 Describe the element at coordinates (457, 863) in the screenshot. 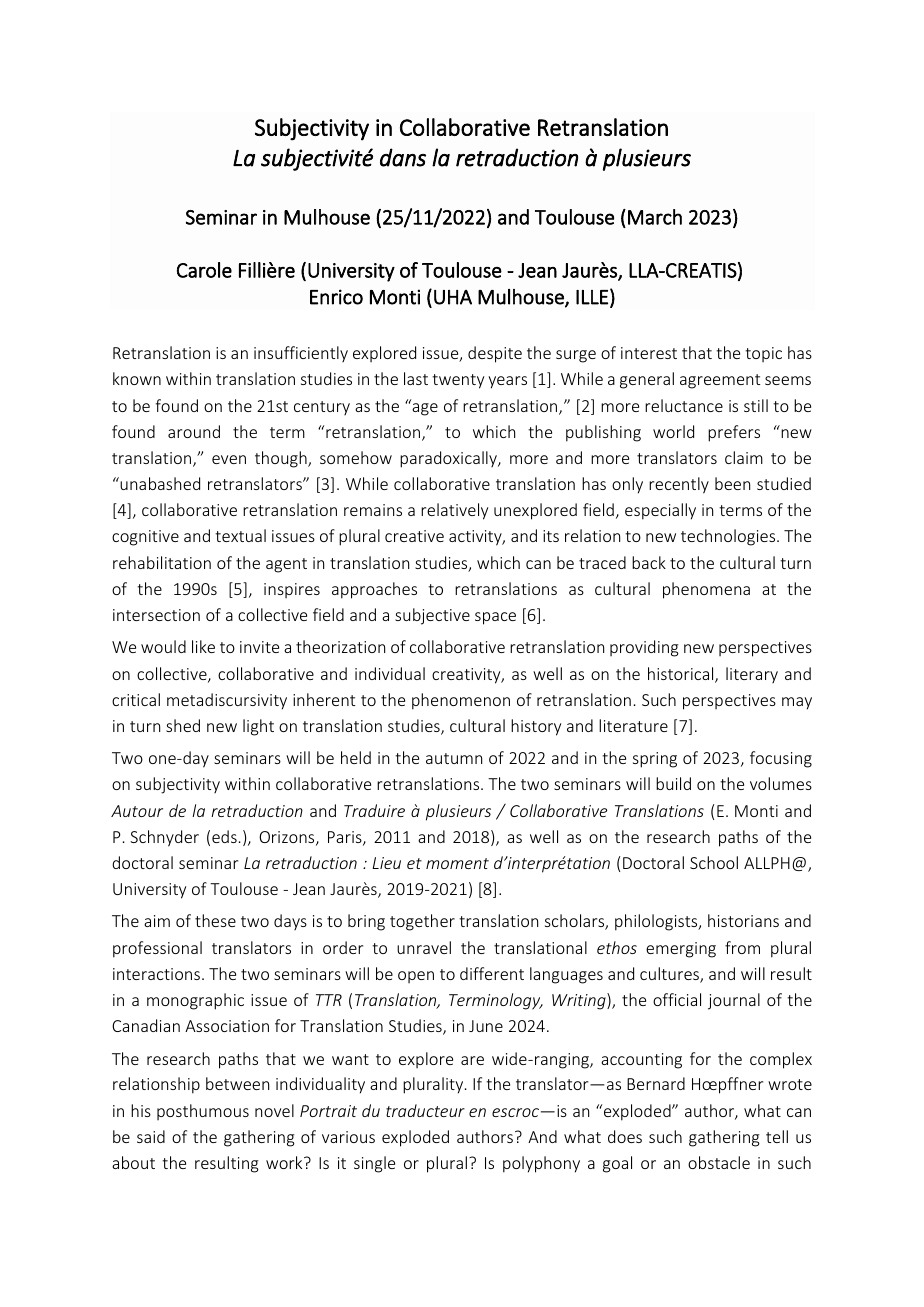

I see `moment` at that location.
